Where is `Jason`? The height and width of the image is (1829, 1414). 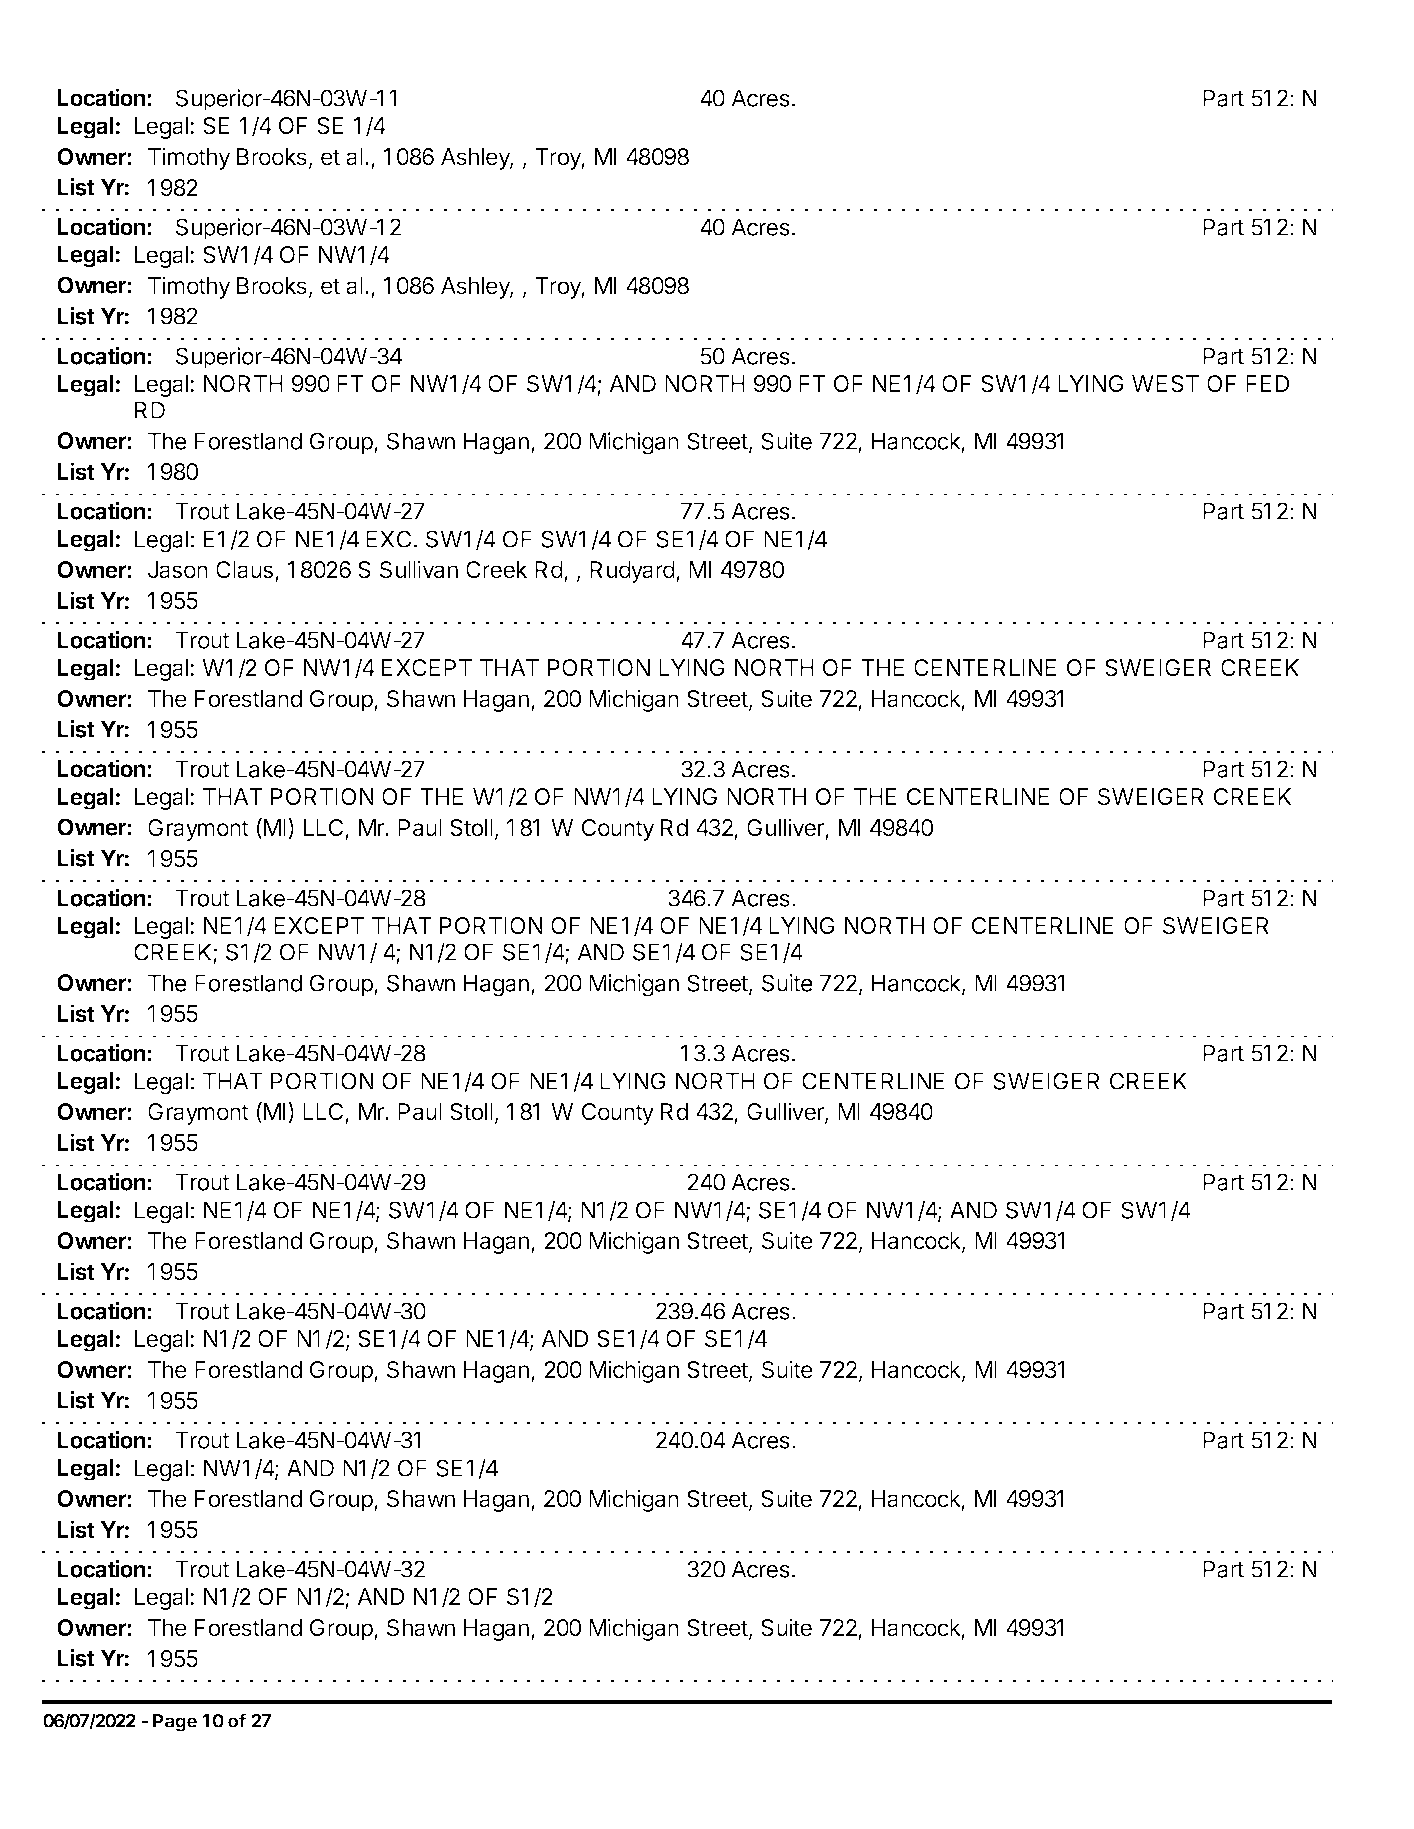
Jason is located at coordinates (178, 570).
